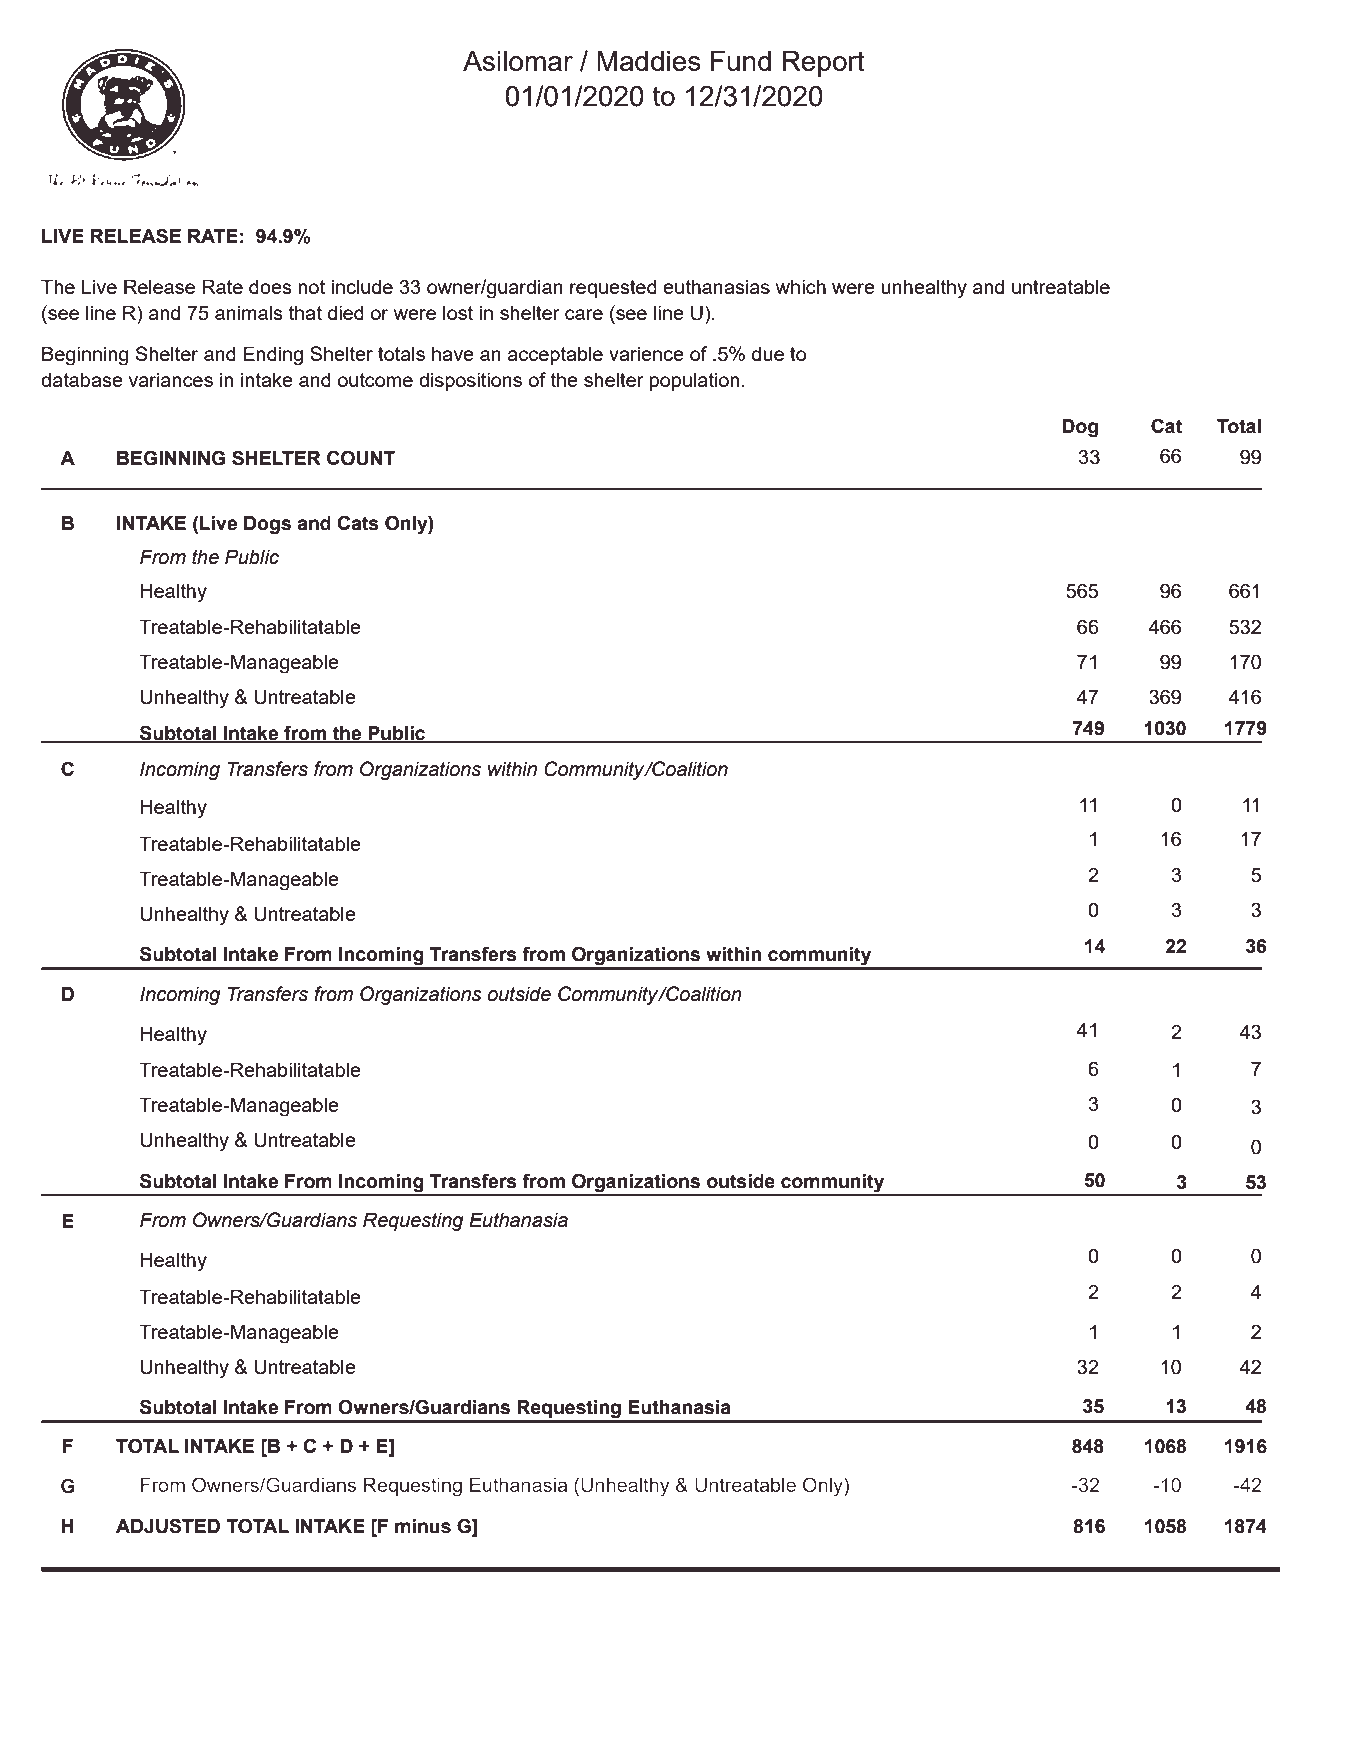  Describe the element at coordinates (168, 1526) in the document. I see `ADJUSTED` at that location.
